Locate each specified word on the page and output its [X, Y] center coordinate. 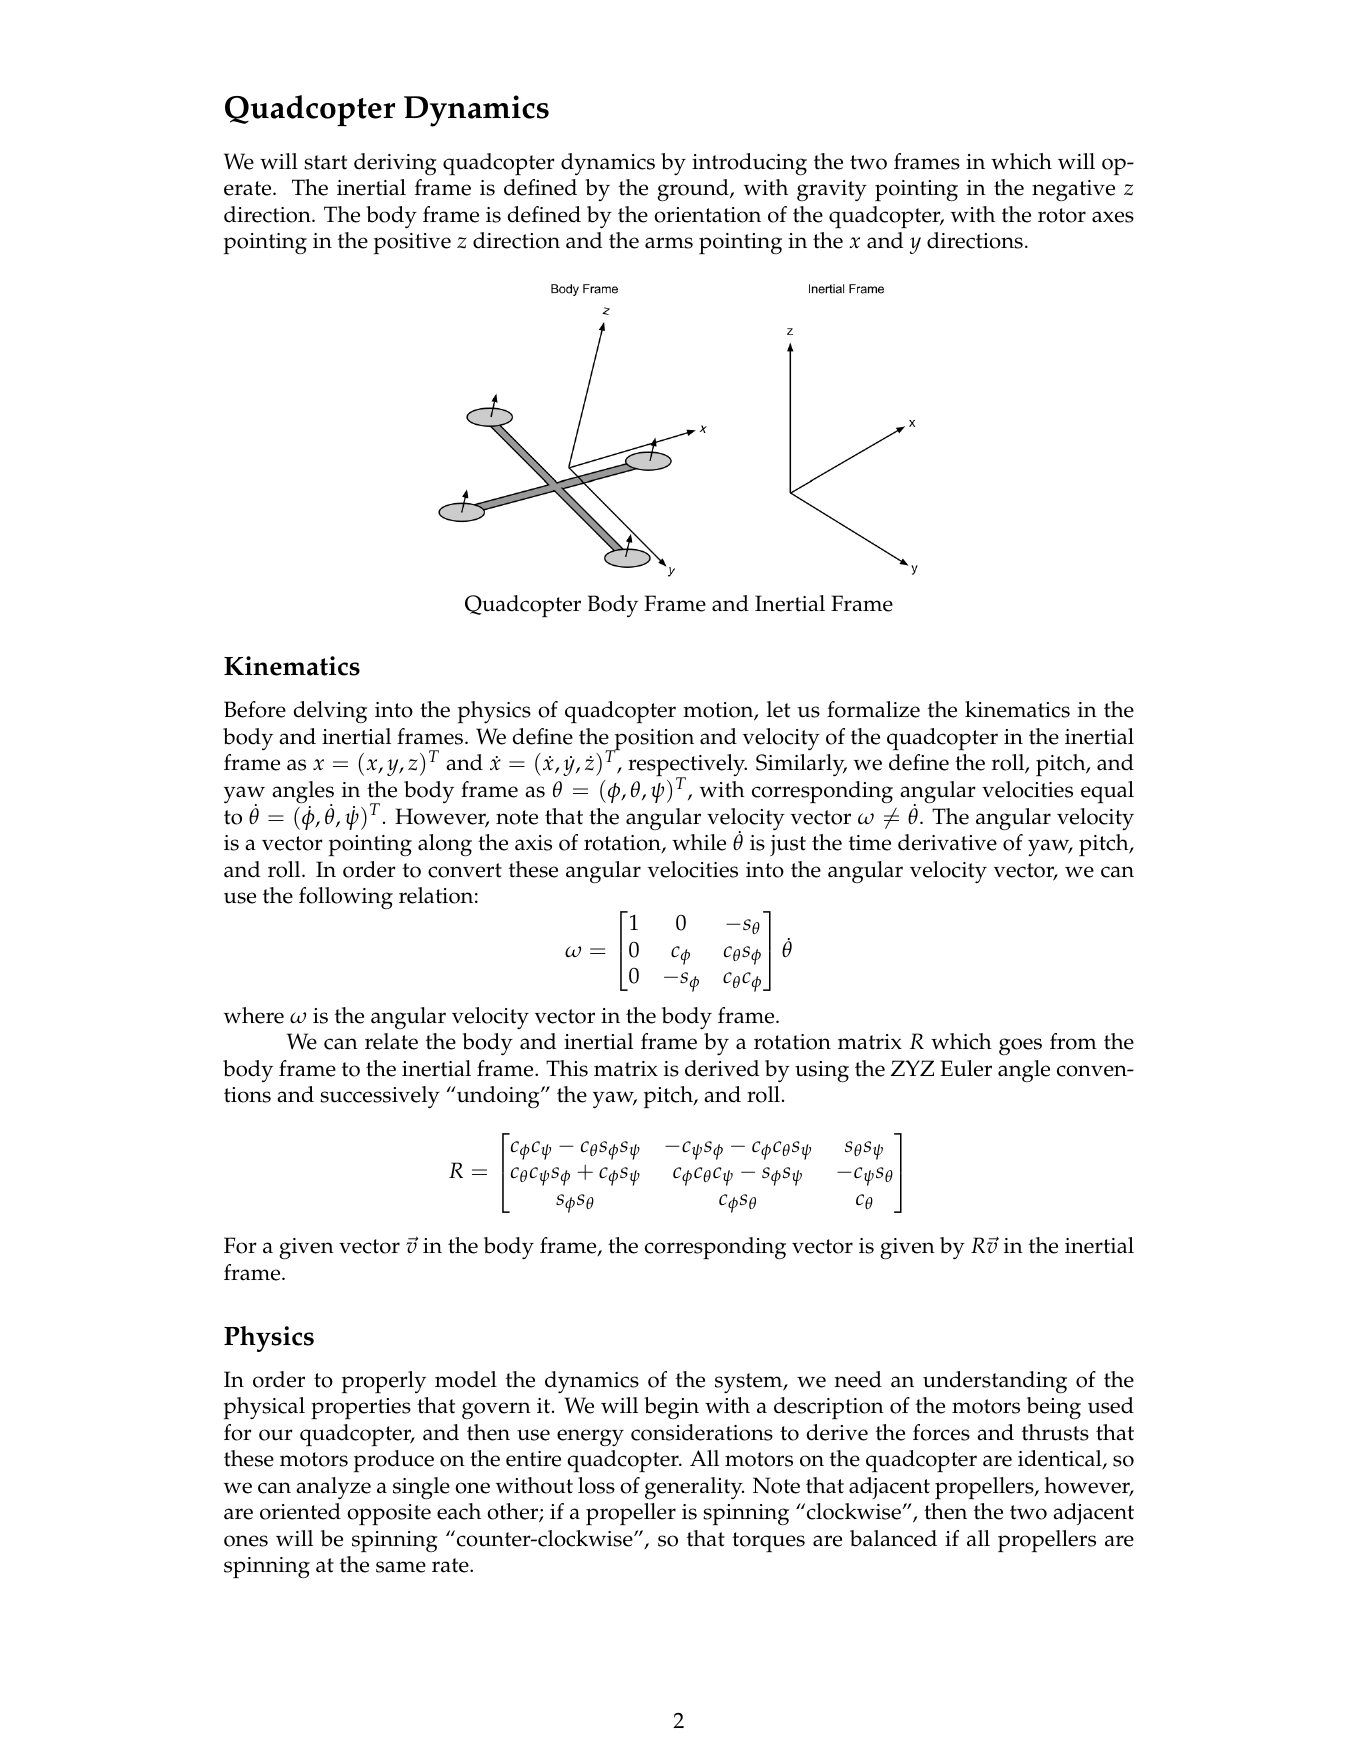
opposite [389, 1515]
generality [694, 1488]
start [325, 162]
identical [1061, 1460]
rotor [1062, 215]
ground [694, 190]
